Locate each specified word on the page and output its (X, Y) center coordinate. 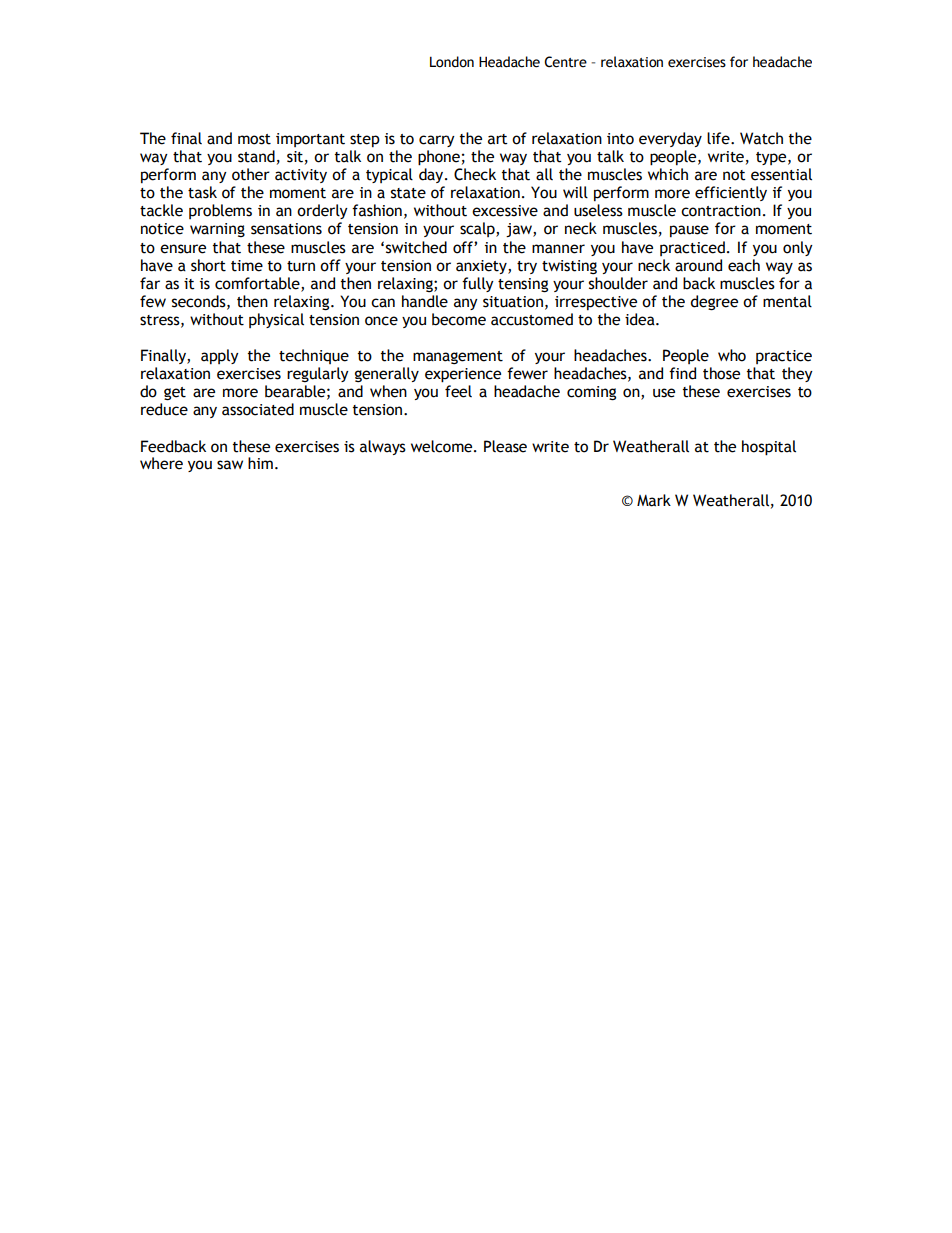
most (254, 139)
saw (230, 465)
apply (220, 356)
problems (220, 211)
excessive (505, 211)
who (732, 355)
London (452, 62)
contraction (721, 211)
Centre (565, 62)
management (458, 357)
